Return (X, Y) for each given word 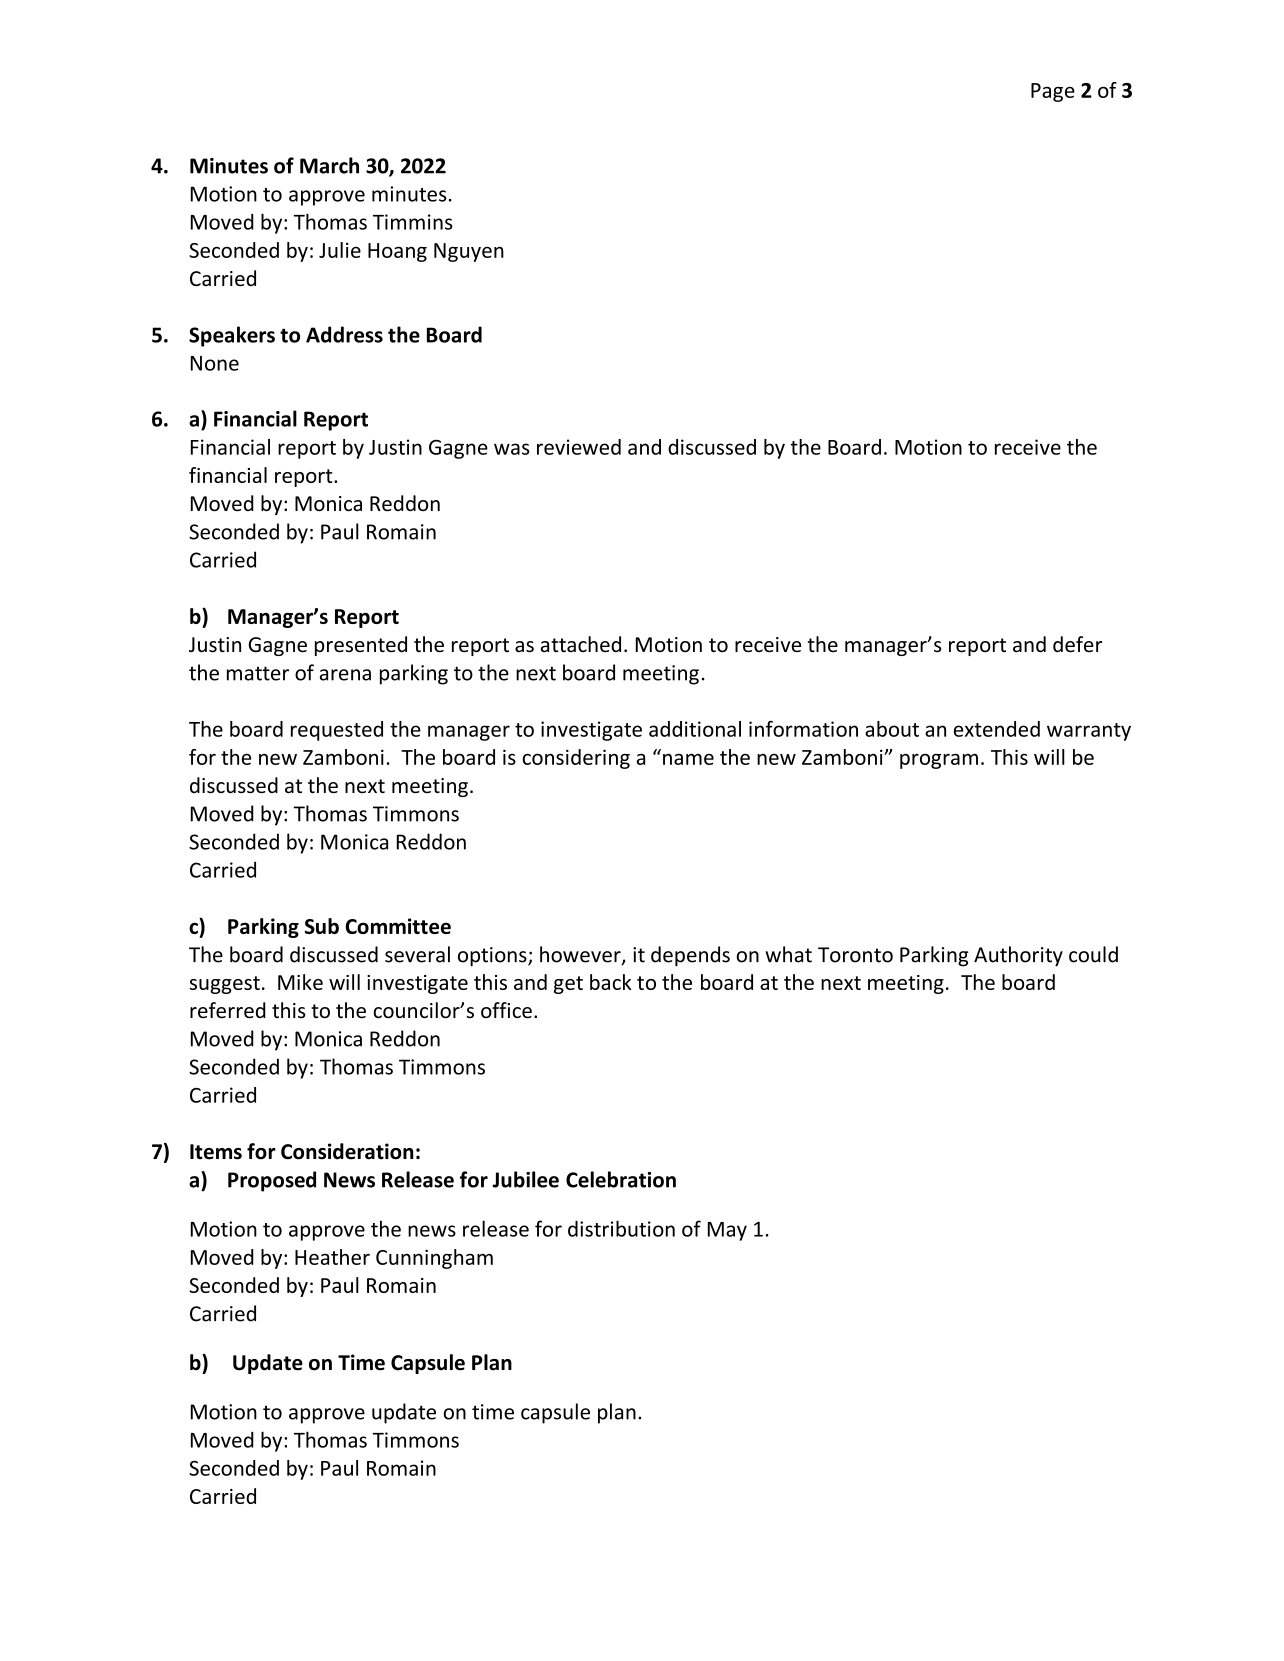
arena (345, 675)
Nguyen (469, 252)
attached (581, 644)
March (329, 165)
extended (997, 729)
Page (1053, 92)
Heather (332, 1257)
